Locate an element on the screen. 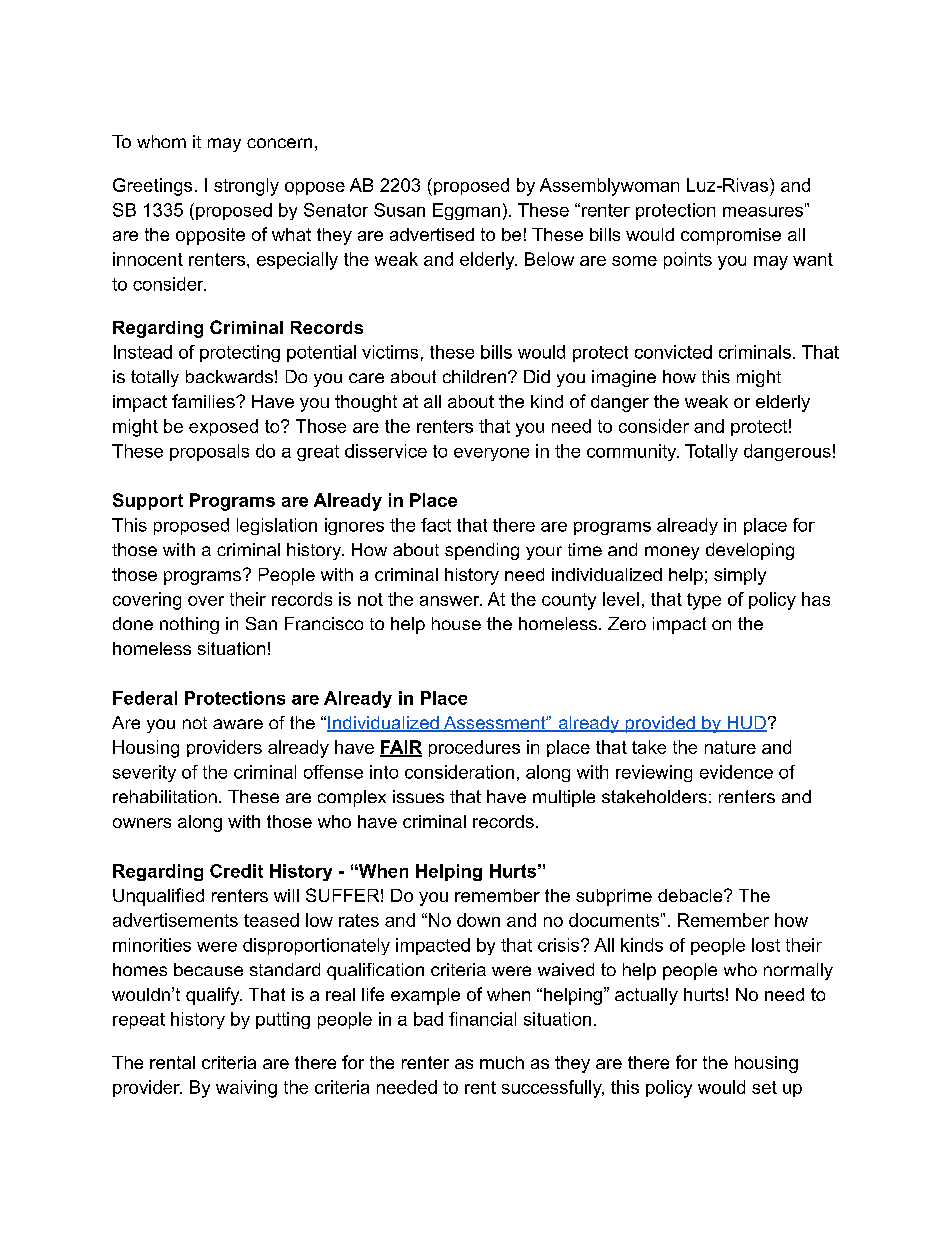 The image size is (952, 1233). house is located at coordinates (456, 623).
